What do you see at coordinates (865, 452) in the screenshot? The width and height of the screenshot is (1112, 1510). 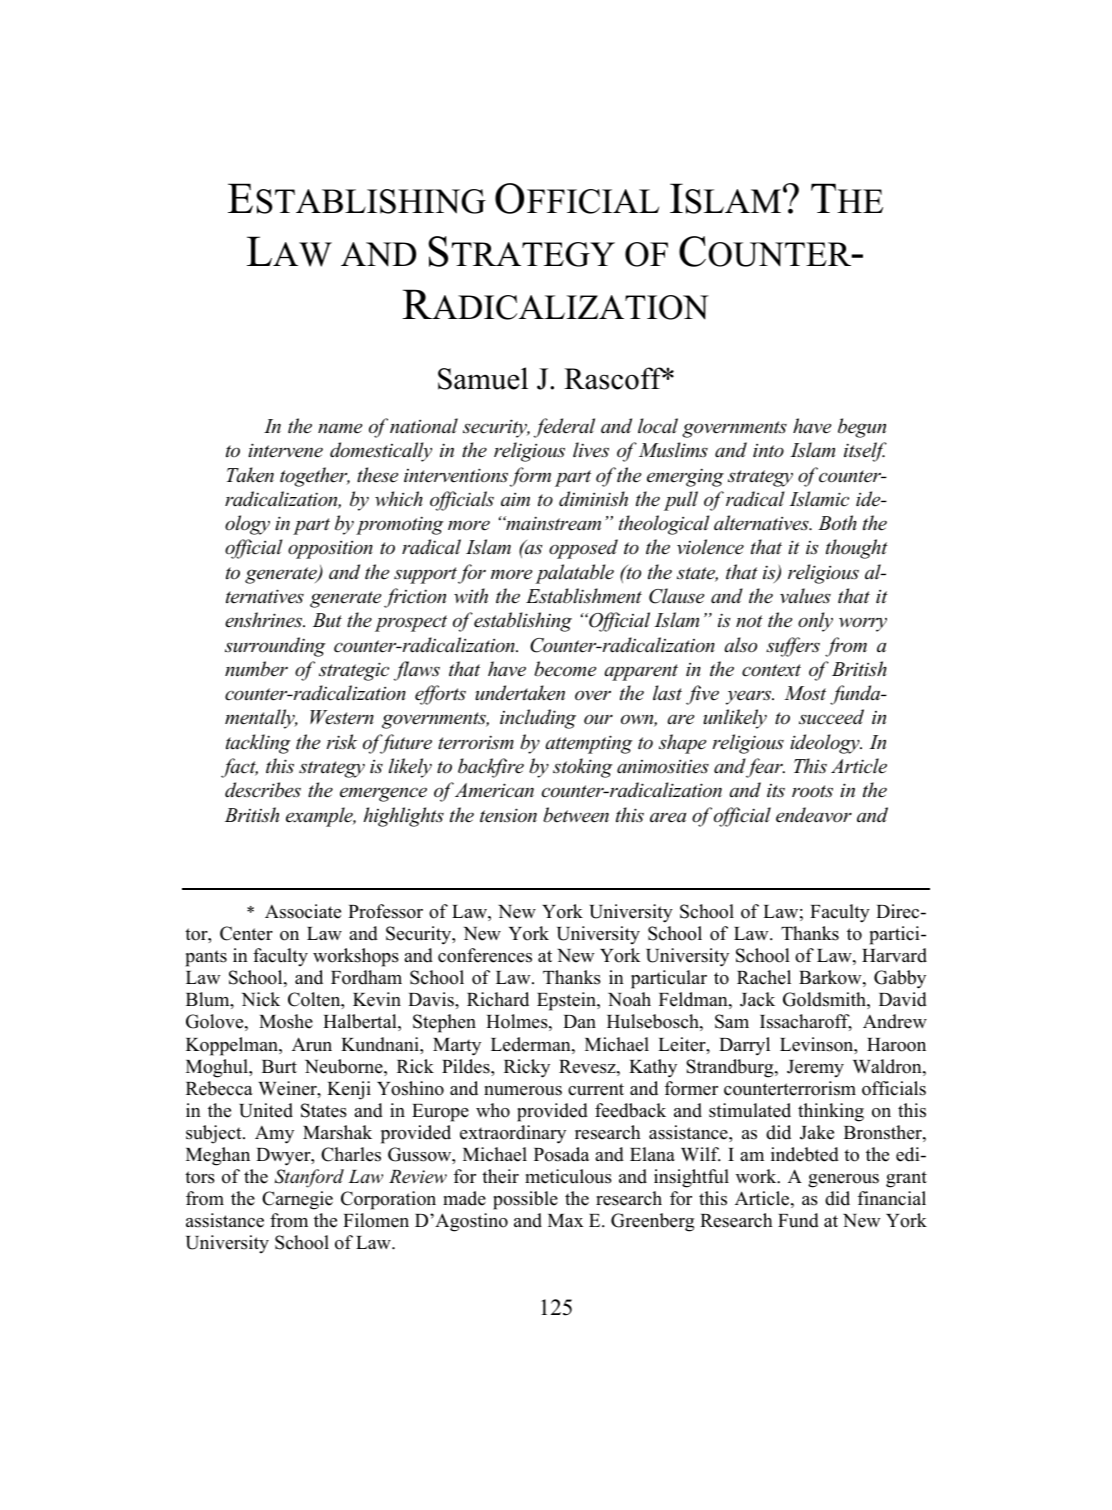 I see `itself` at bounding box center [865, 452].
